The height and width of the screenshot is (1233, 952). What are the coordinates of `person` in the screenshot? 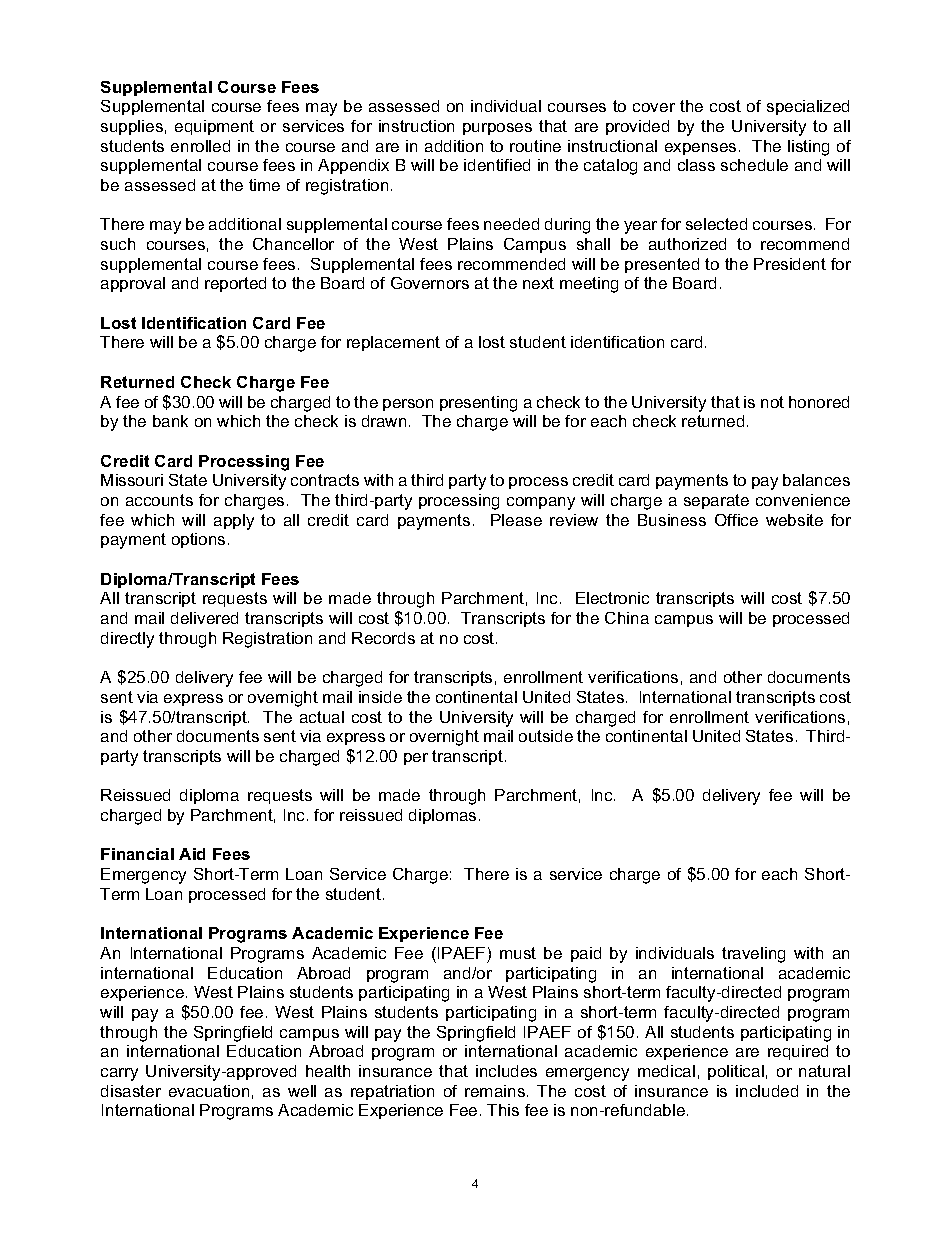 It's located at (408, 405).
